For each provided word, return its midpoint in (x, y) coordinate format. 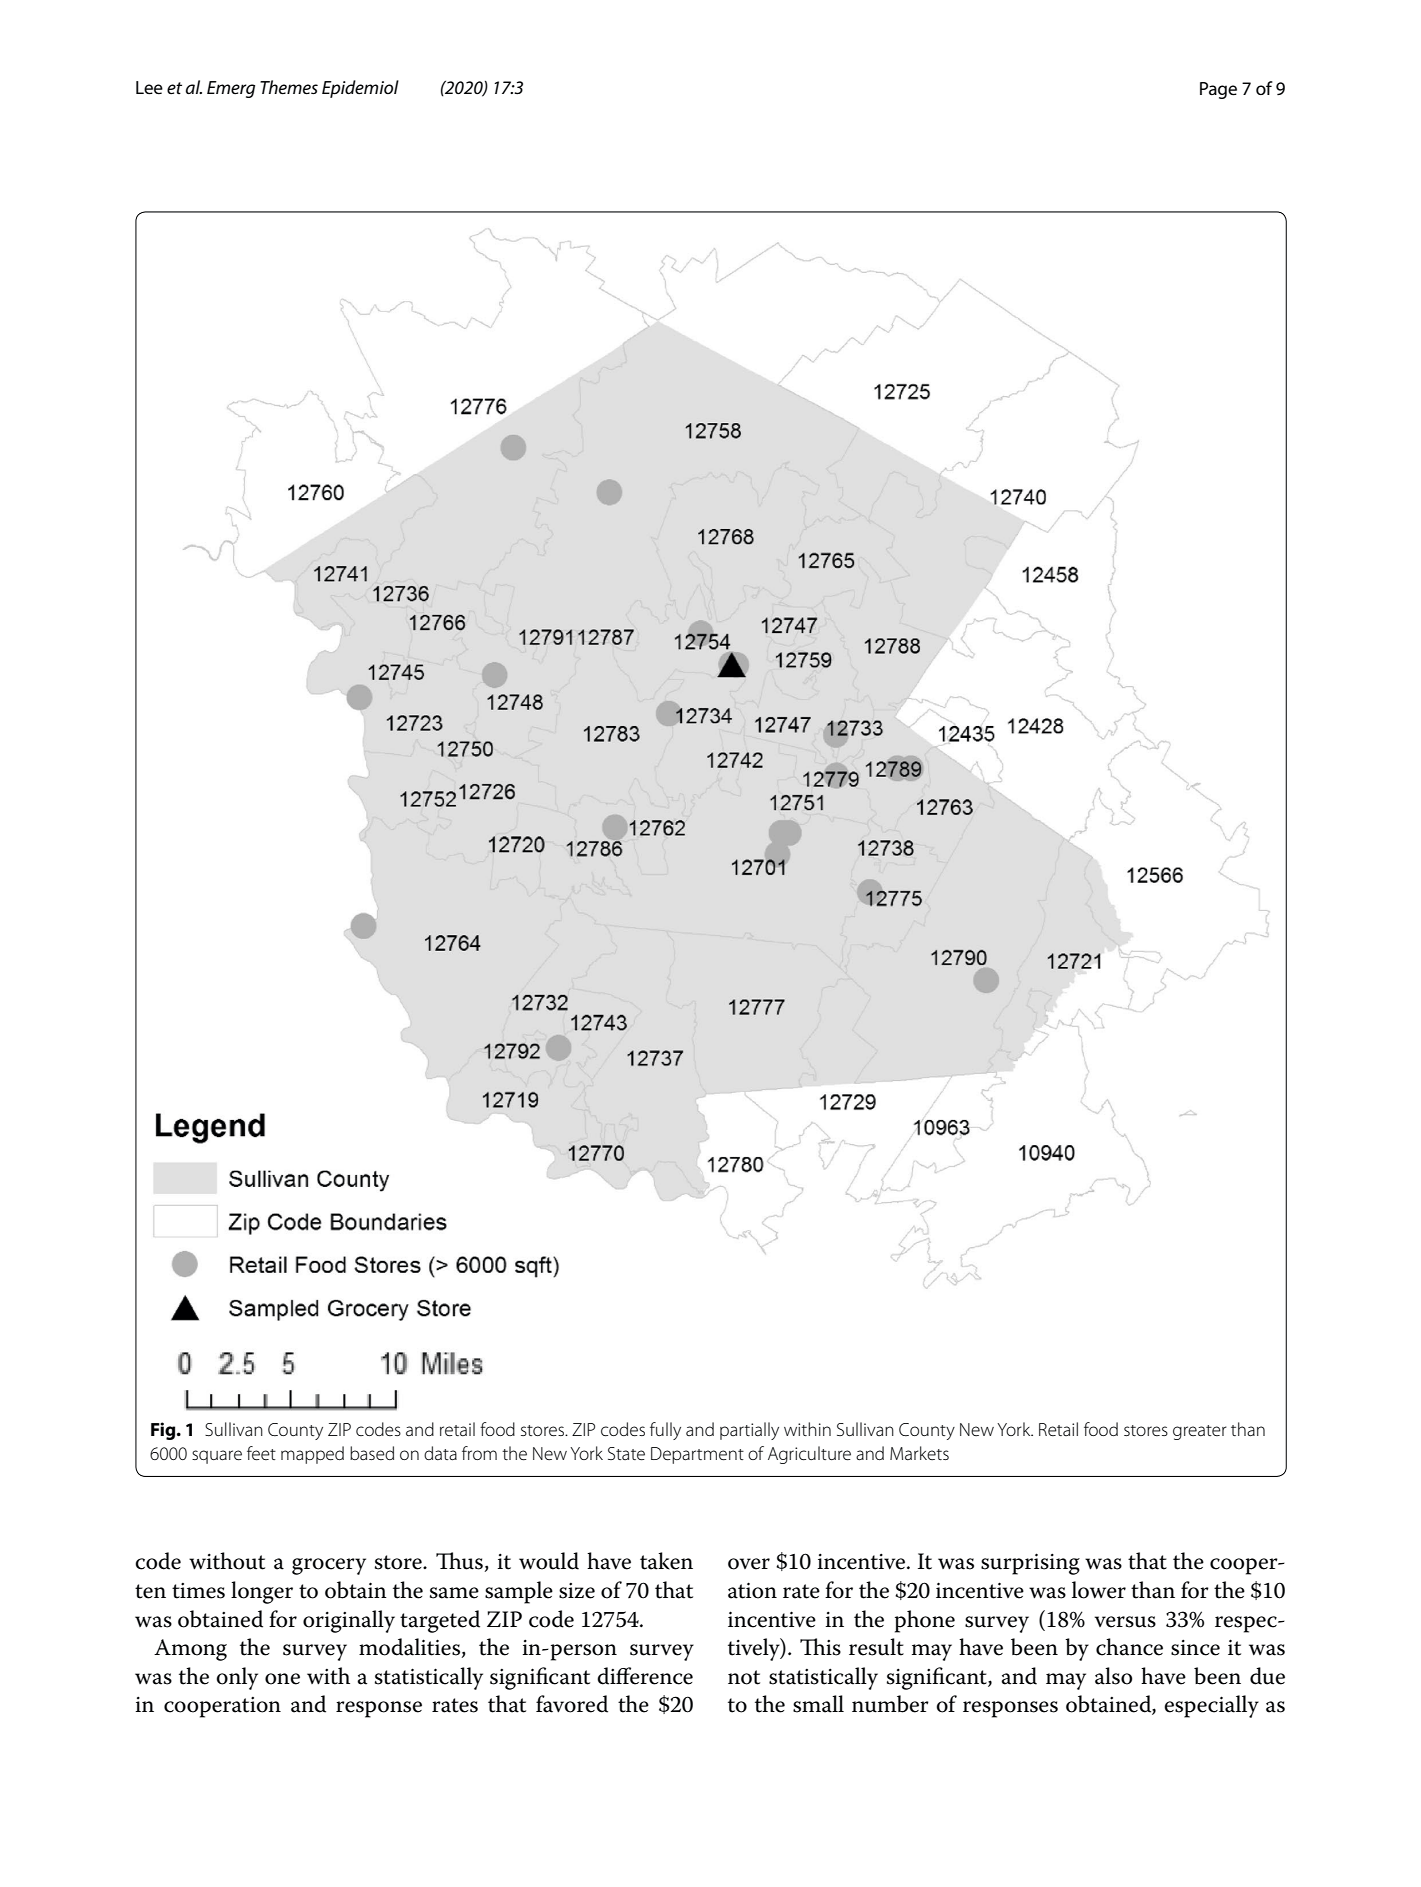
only (237, 1678)
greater (1200, 1432)
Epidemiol (360, 89)
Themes (289, 87)
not (744, 1677)
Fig (164, 1431)
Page (1218, 90)
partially (749, 1431)
